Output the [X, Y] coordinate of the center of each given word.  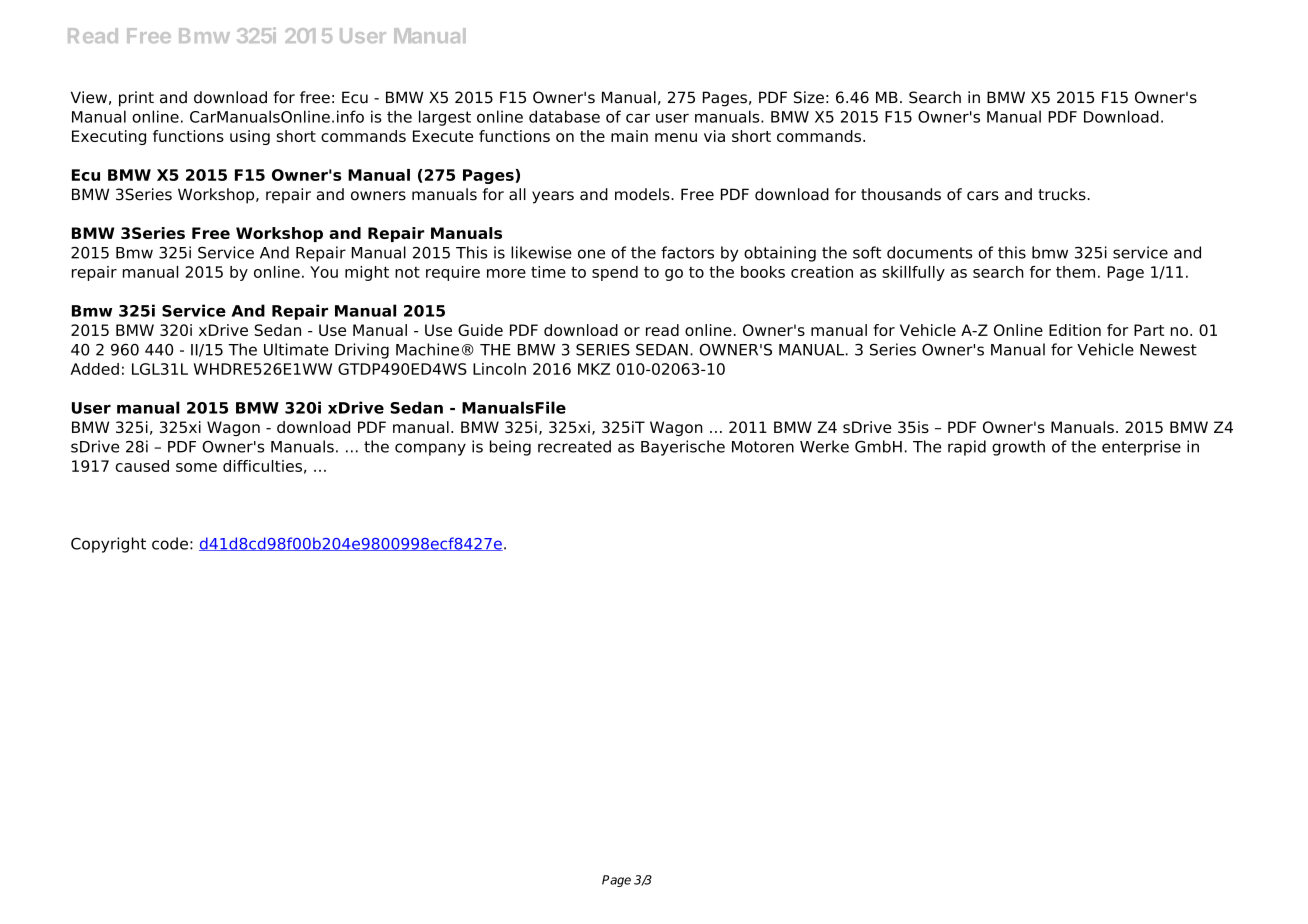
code [170, 543]
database [564, 116]
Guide [480, 330]
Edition [1075, 330]
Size [809, 97]
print [136, 99]
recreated [574, 446]
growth [1018, 448]
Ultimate [296, 349]
